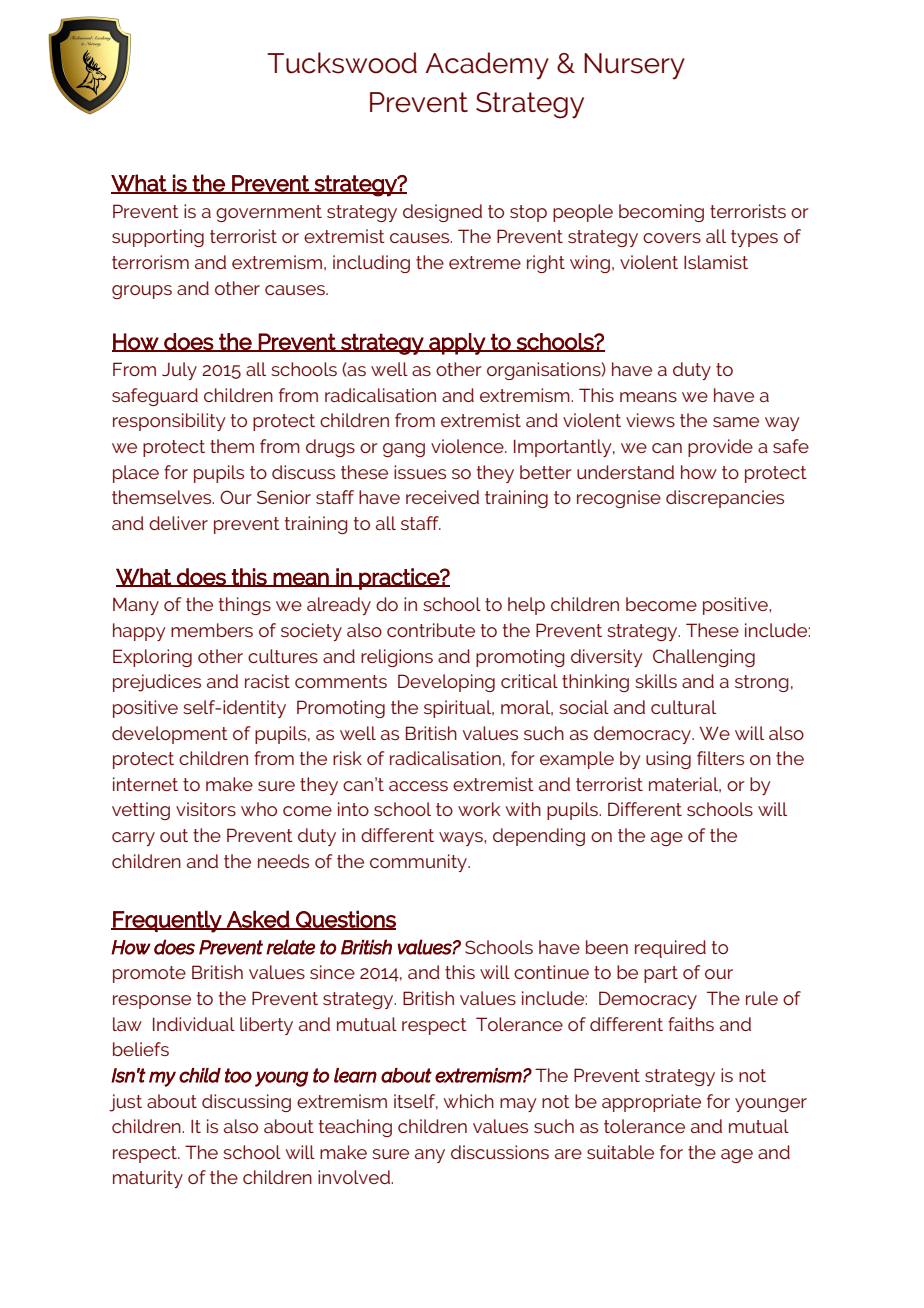  Describe the element at coordinates (212, 630) in the screenshot. I see `members` at that location.
